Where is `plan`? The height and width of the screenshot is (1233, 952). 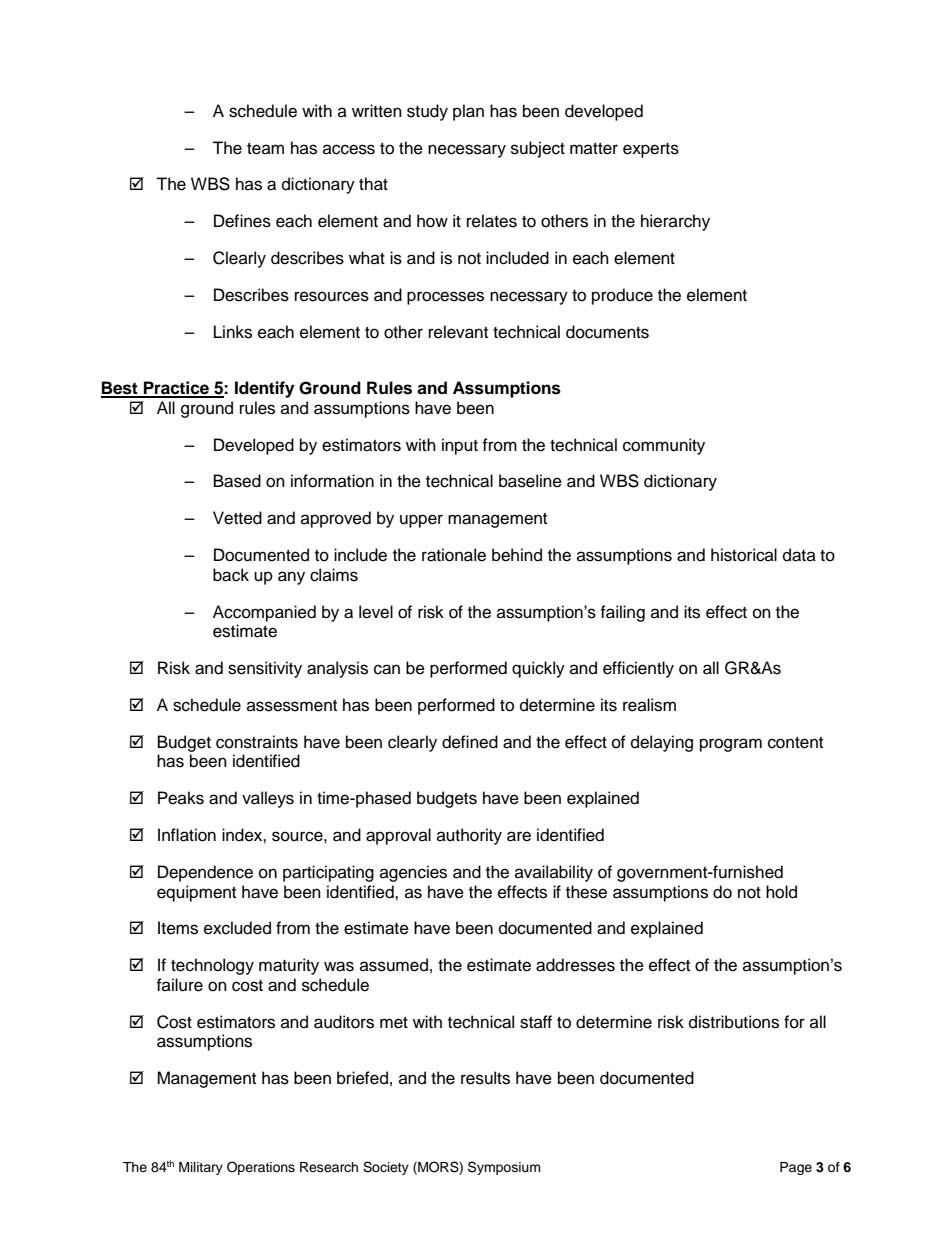
plan is located at coordinates (468, 112).
